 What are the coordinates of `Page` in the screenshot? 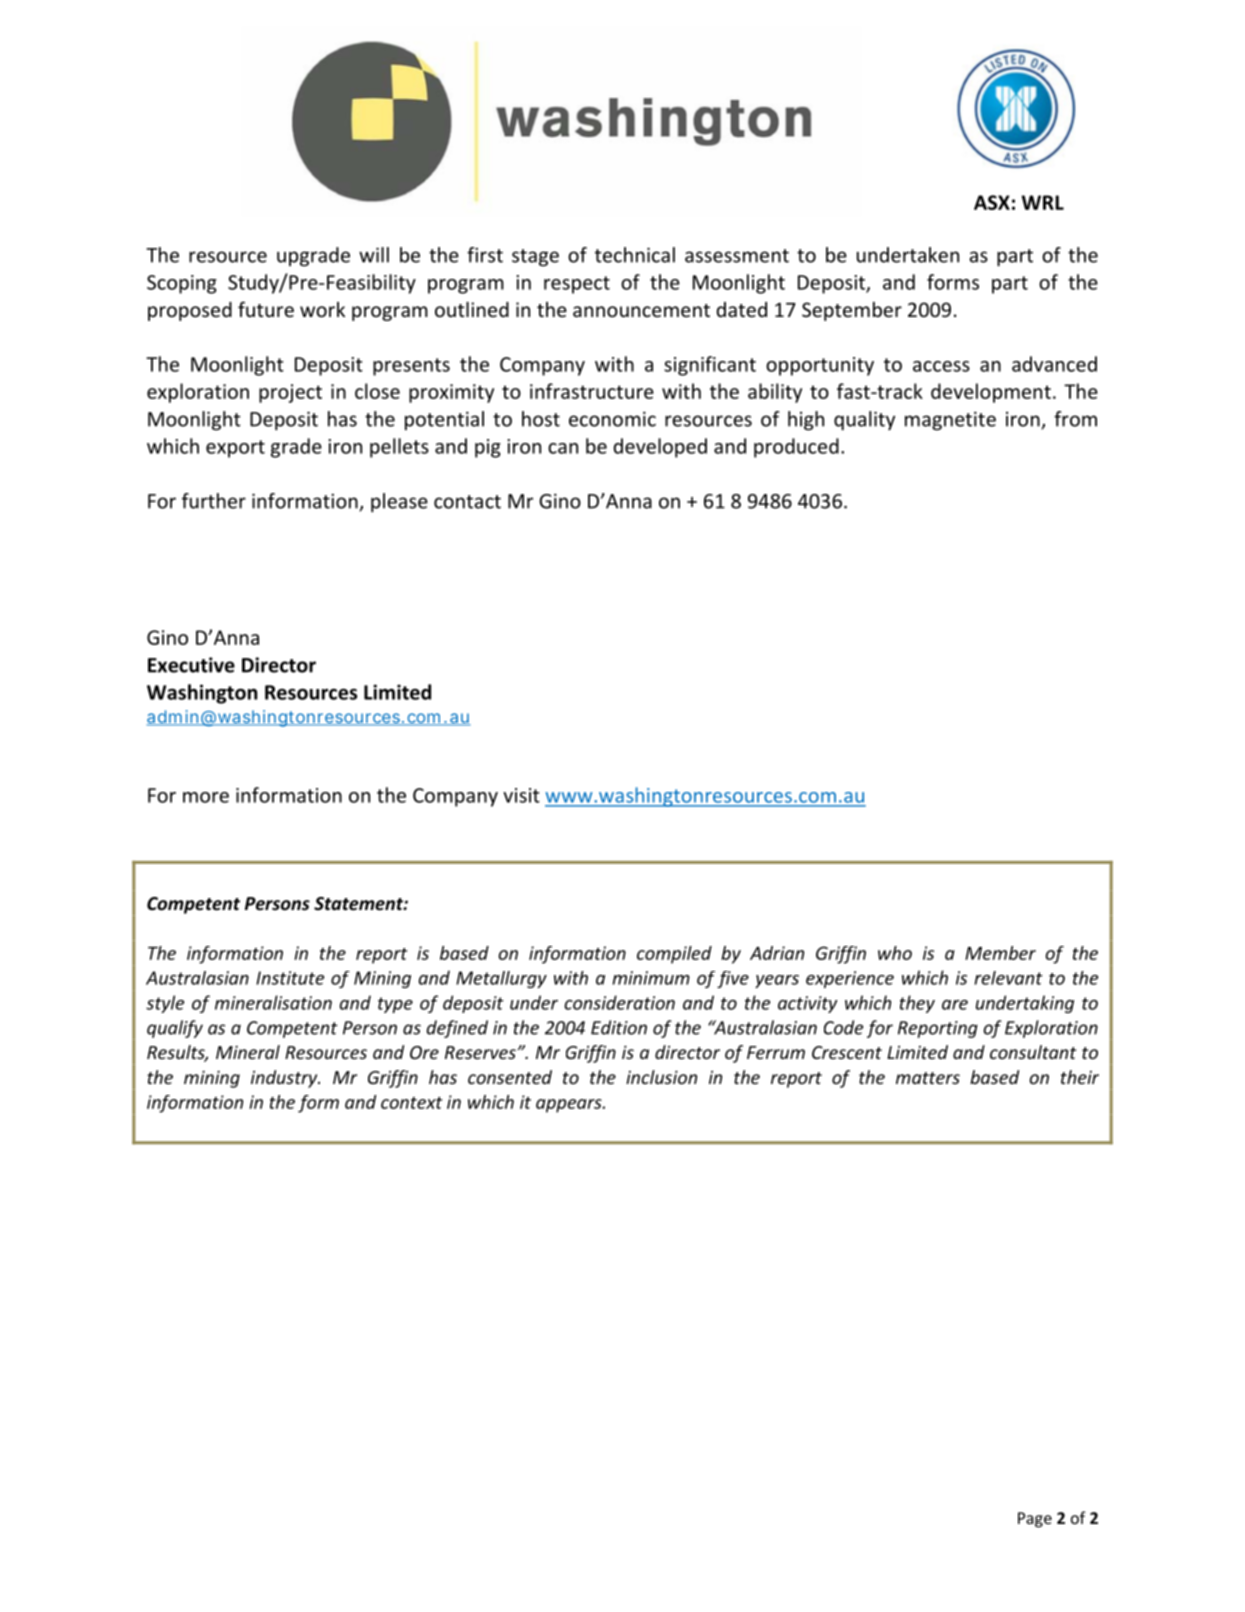 It's located at (1035, 1520).
